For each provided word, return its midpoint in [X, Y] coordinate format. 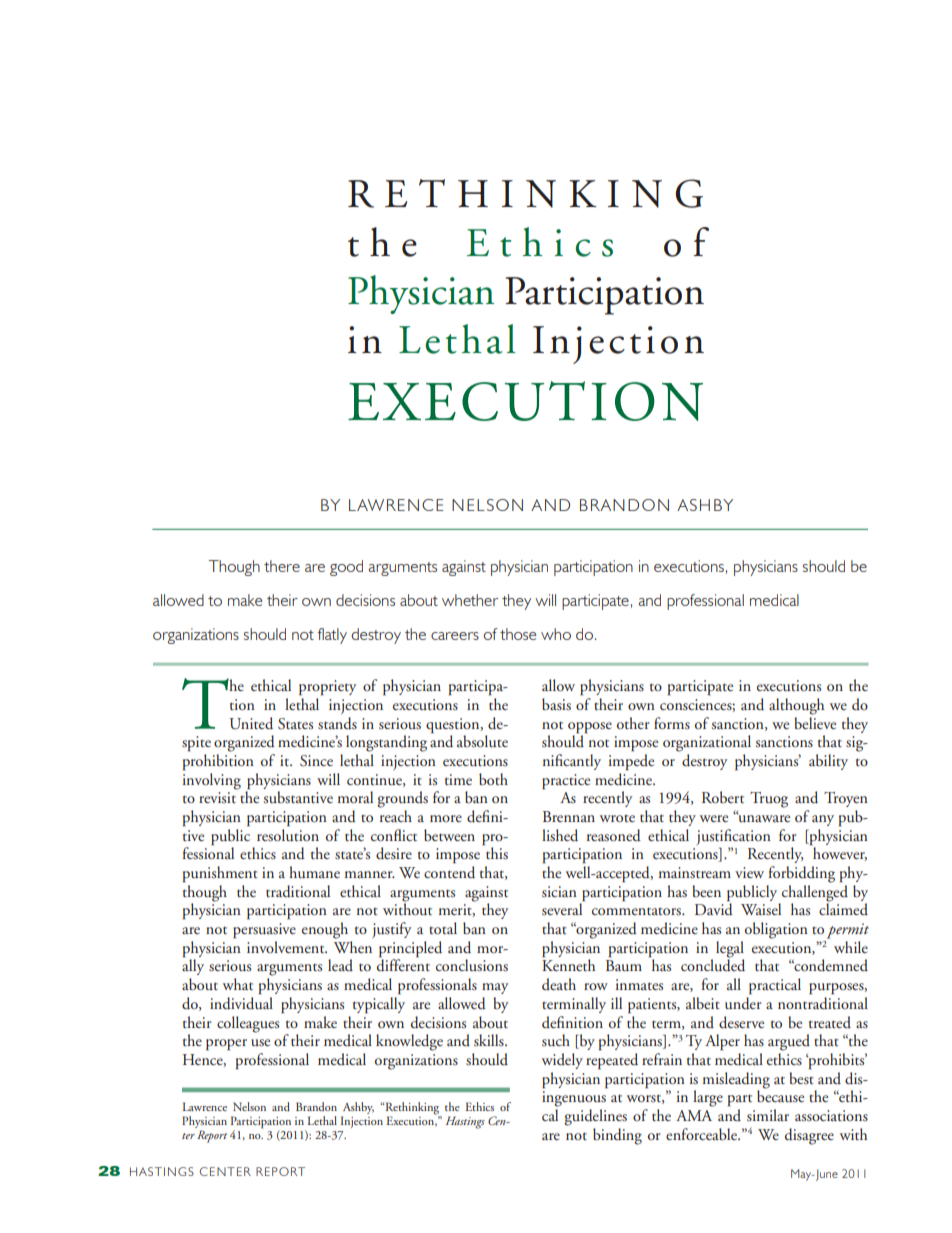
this [496, 852]
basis [556, 704]
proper [226, 1045]
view [749, 872]
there [282, 566]
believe [815, 721]
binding [617, 1136]
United [251, 723]
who [556, 634]
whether [470, 600]
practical [775, 986]
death [559, 984]
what [238, 984]
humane [314, 872]
